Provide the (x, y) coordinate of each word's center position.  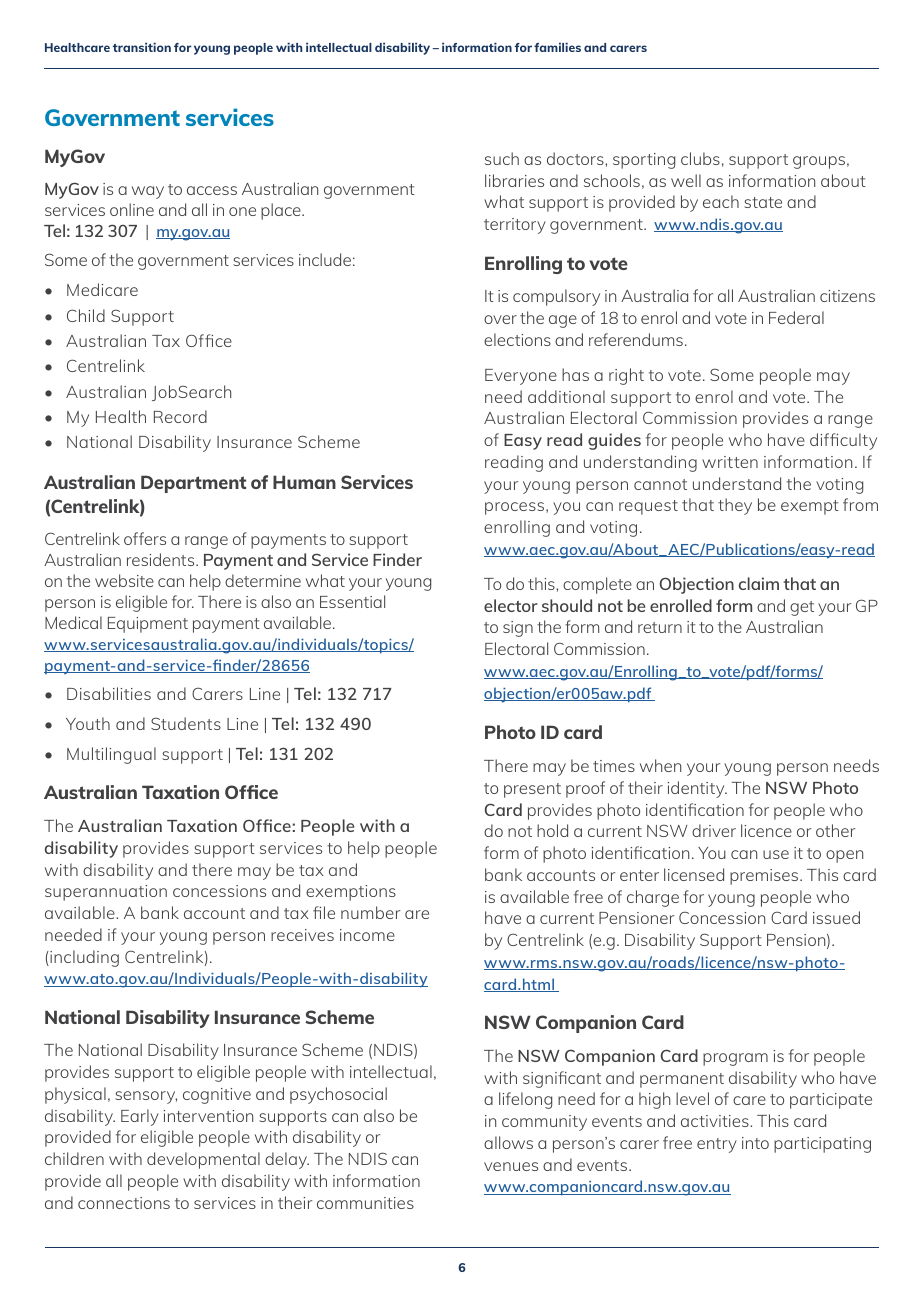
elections (517, 339)
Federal (796, 317)
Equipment (148, 625)
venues (511, 1166)
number (370, 912)
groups (819, 162)
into (755, 1143)
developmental (203, 1160)
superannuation (106, 893)
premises (765, 877)
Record (180, 416)
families (557, 47)
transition (142, 47)
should (567, 605)
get (802, 608)
